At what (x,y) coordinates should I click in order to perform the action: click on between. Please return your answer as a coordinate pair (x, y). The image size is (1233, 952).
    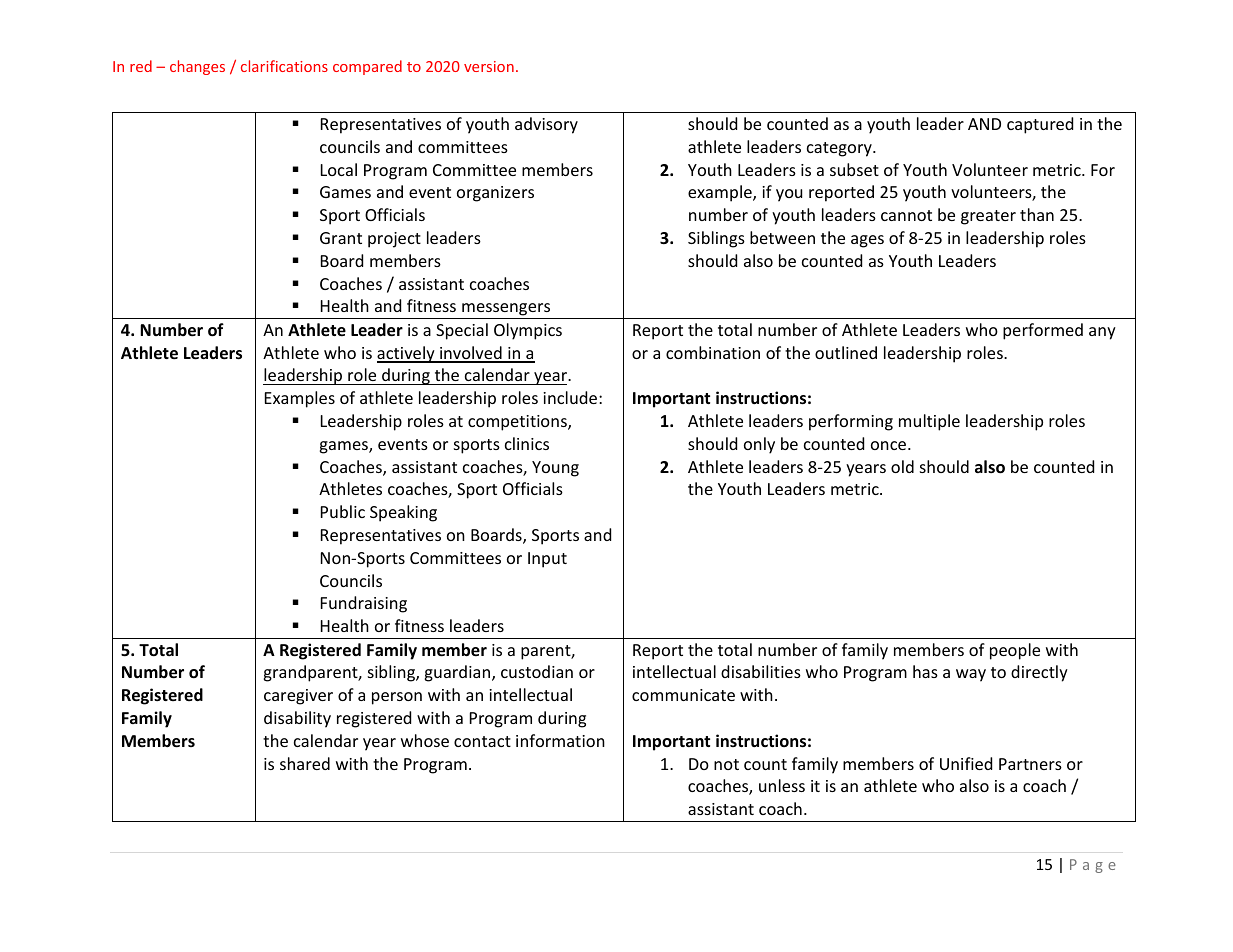
    Looking at the image, I should click on (782, 237).
